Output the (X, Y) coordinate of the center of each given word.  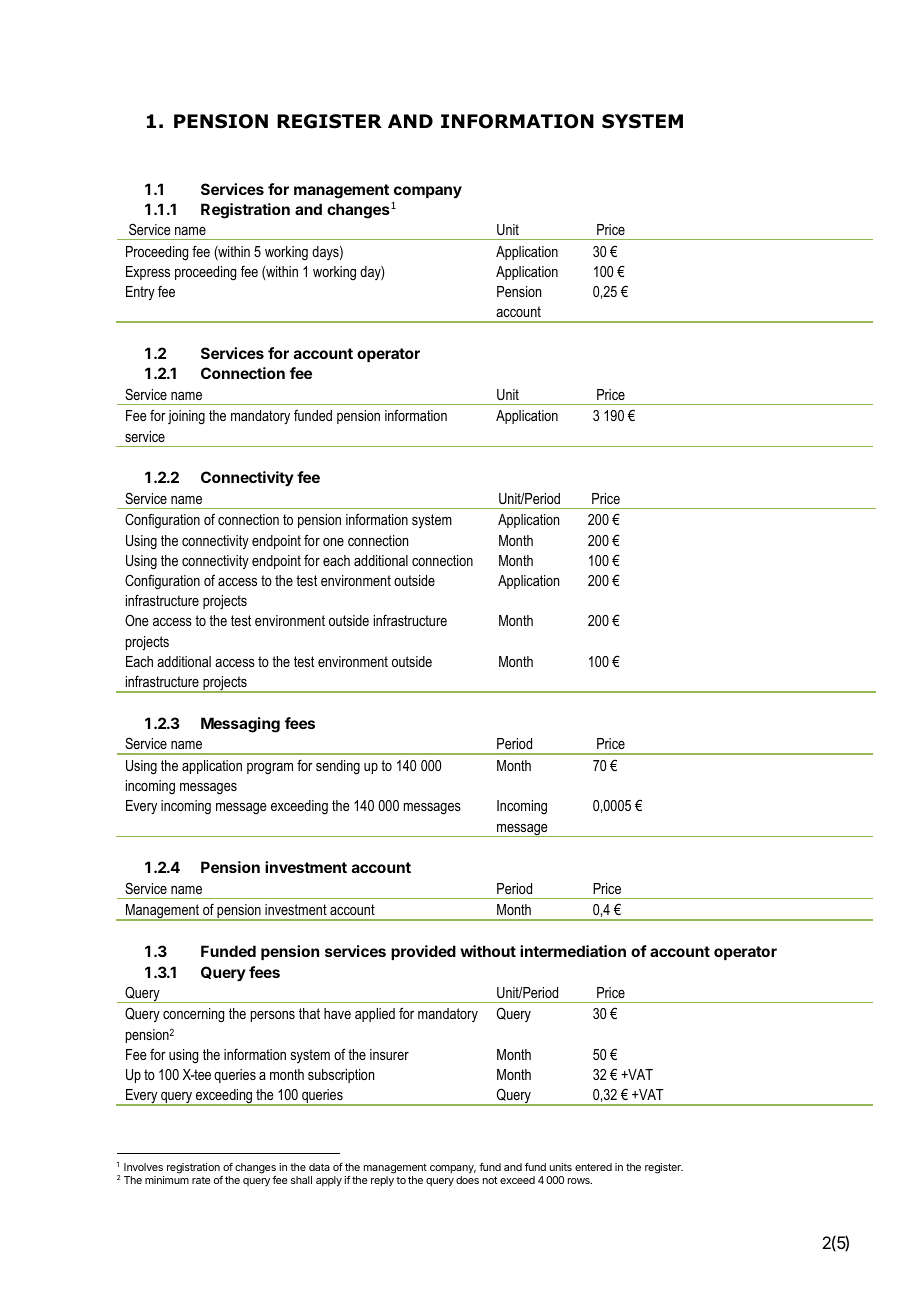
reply (382, 1181)
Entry (140, 293)
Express (148, 273)
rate (201, 1180)
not (490, 1180)
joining (186, 417)
